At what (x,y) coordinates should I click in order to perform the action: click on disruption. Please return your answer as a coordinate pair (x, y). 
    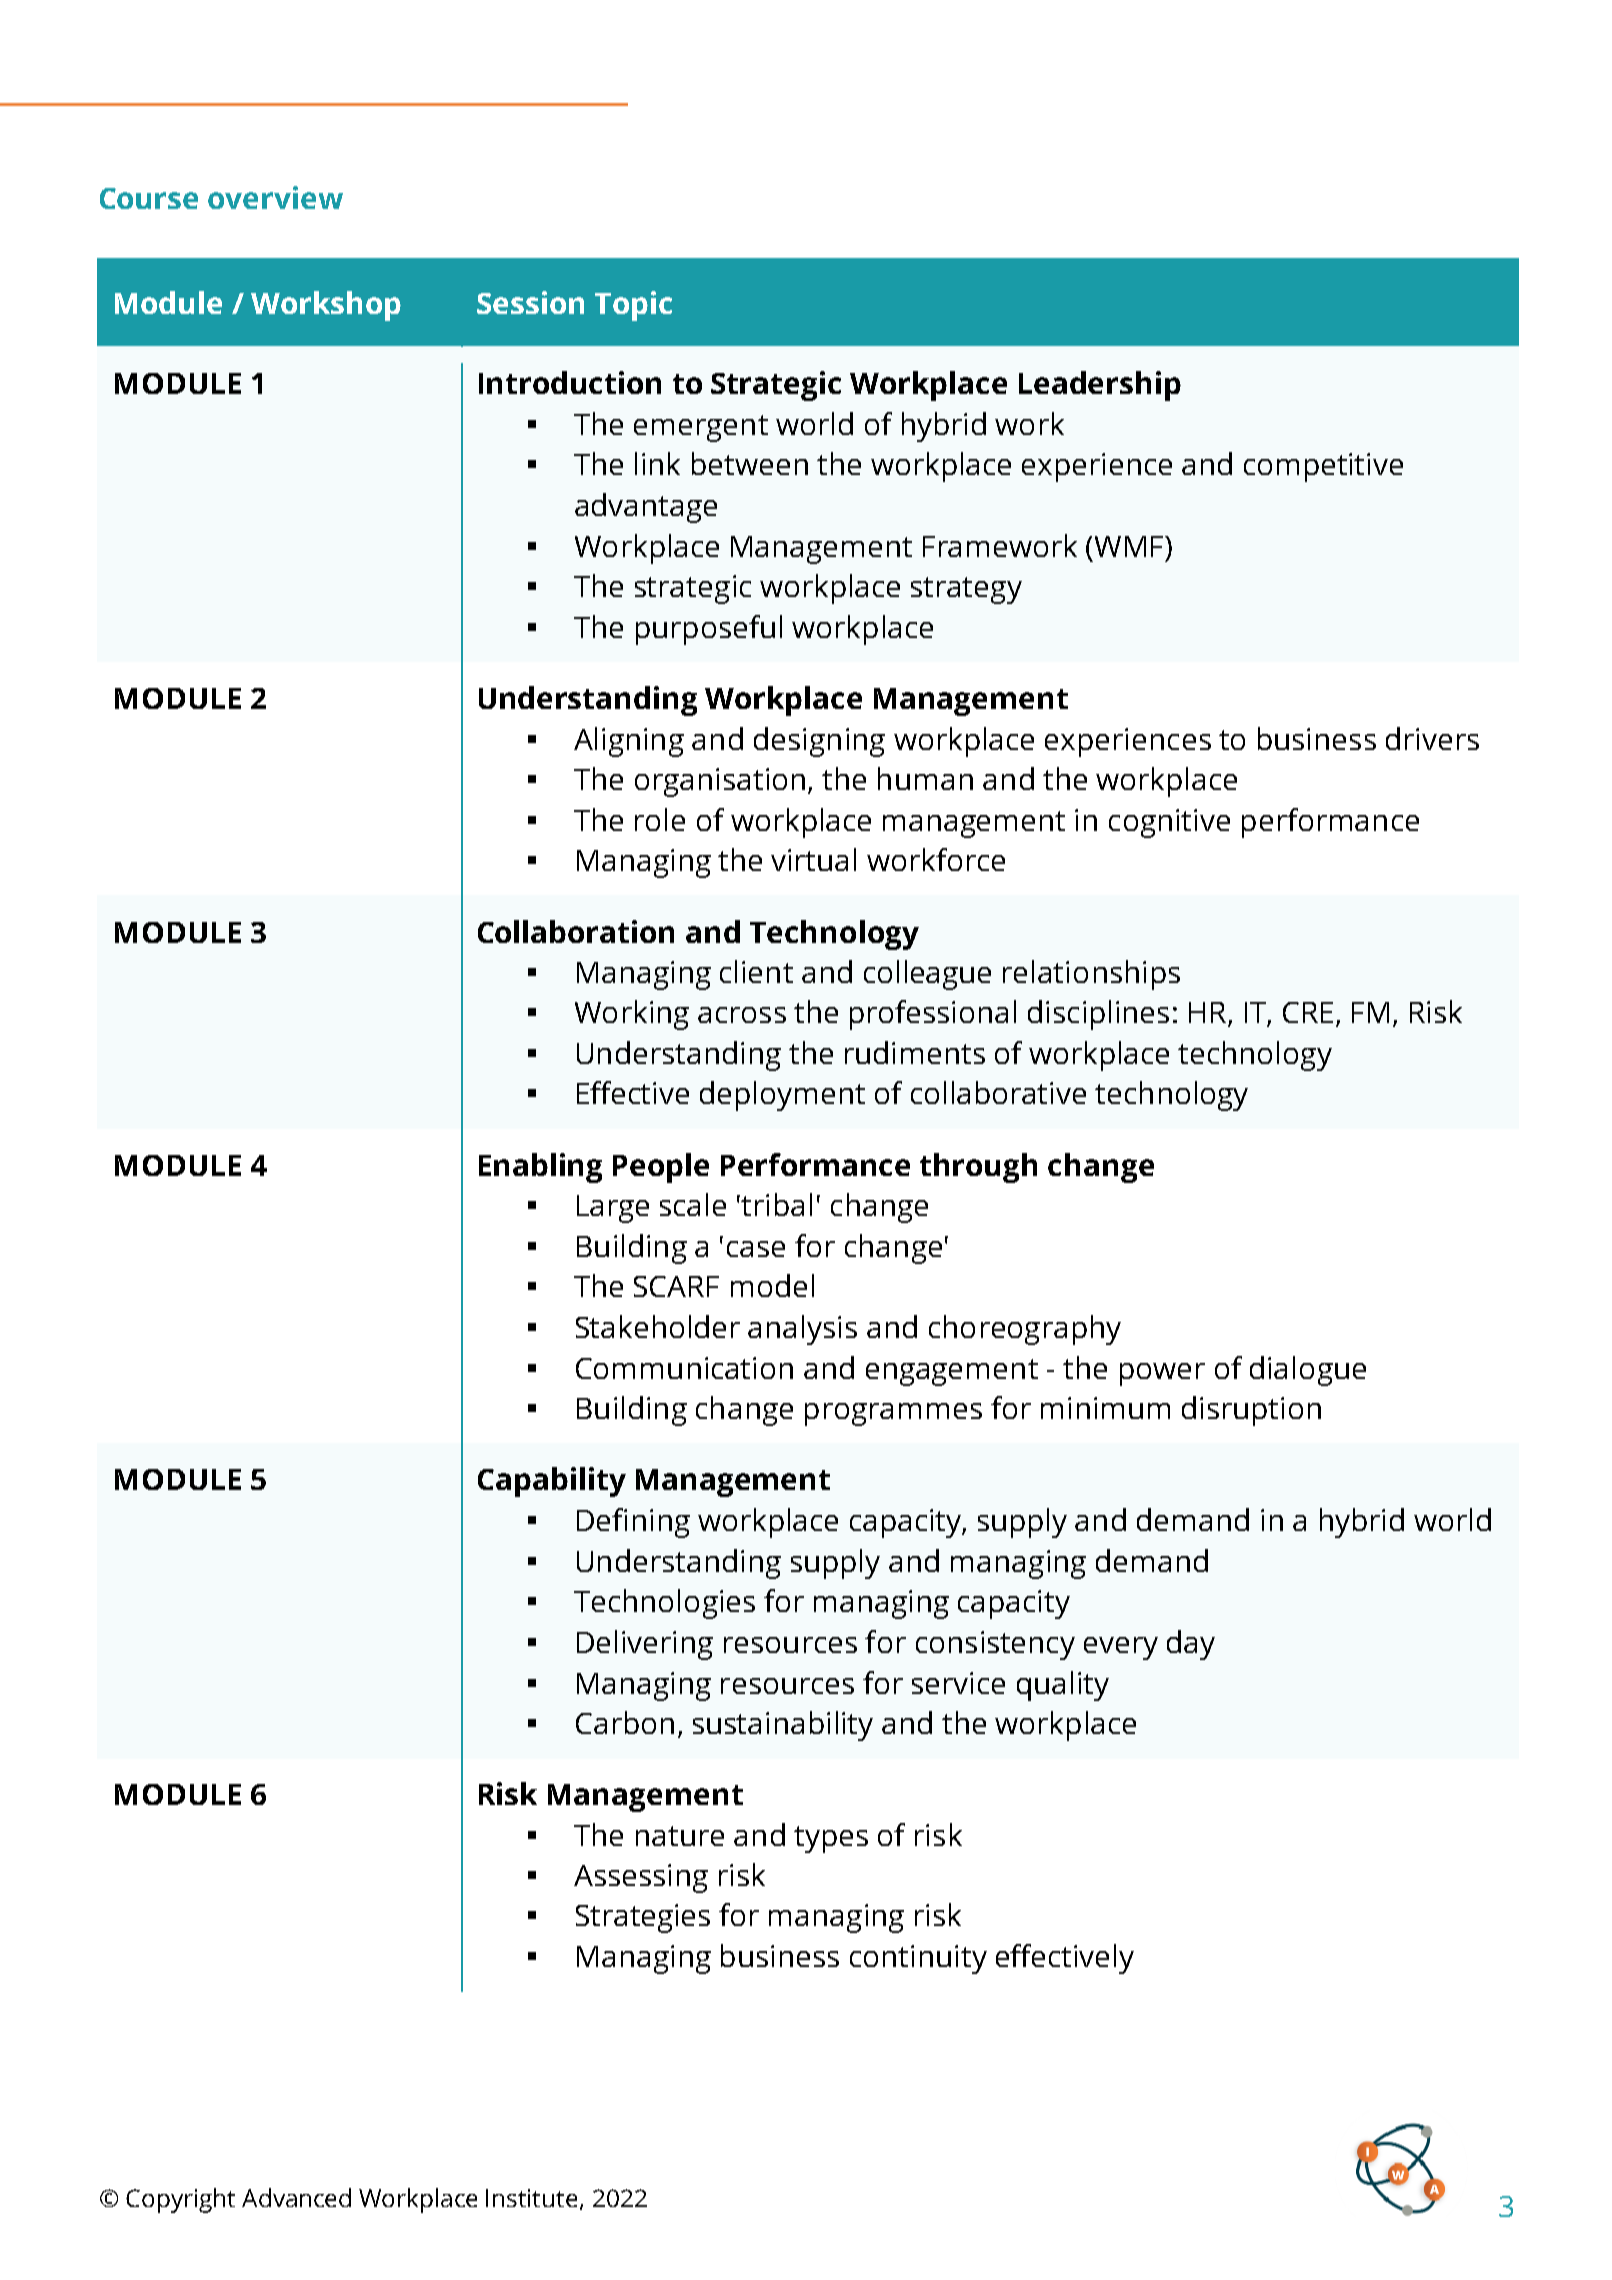
    Looking at the image, I should click on (1251, 1411).
